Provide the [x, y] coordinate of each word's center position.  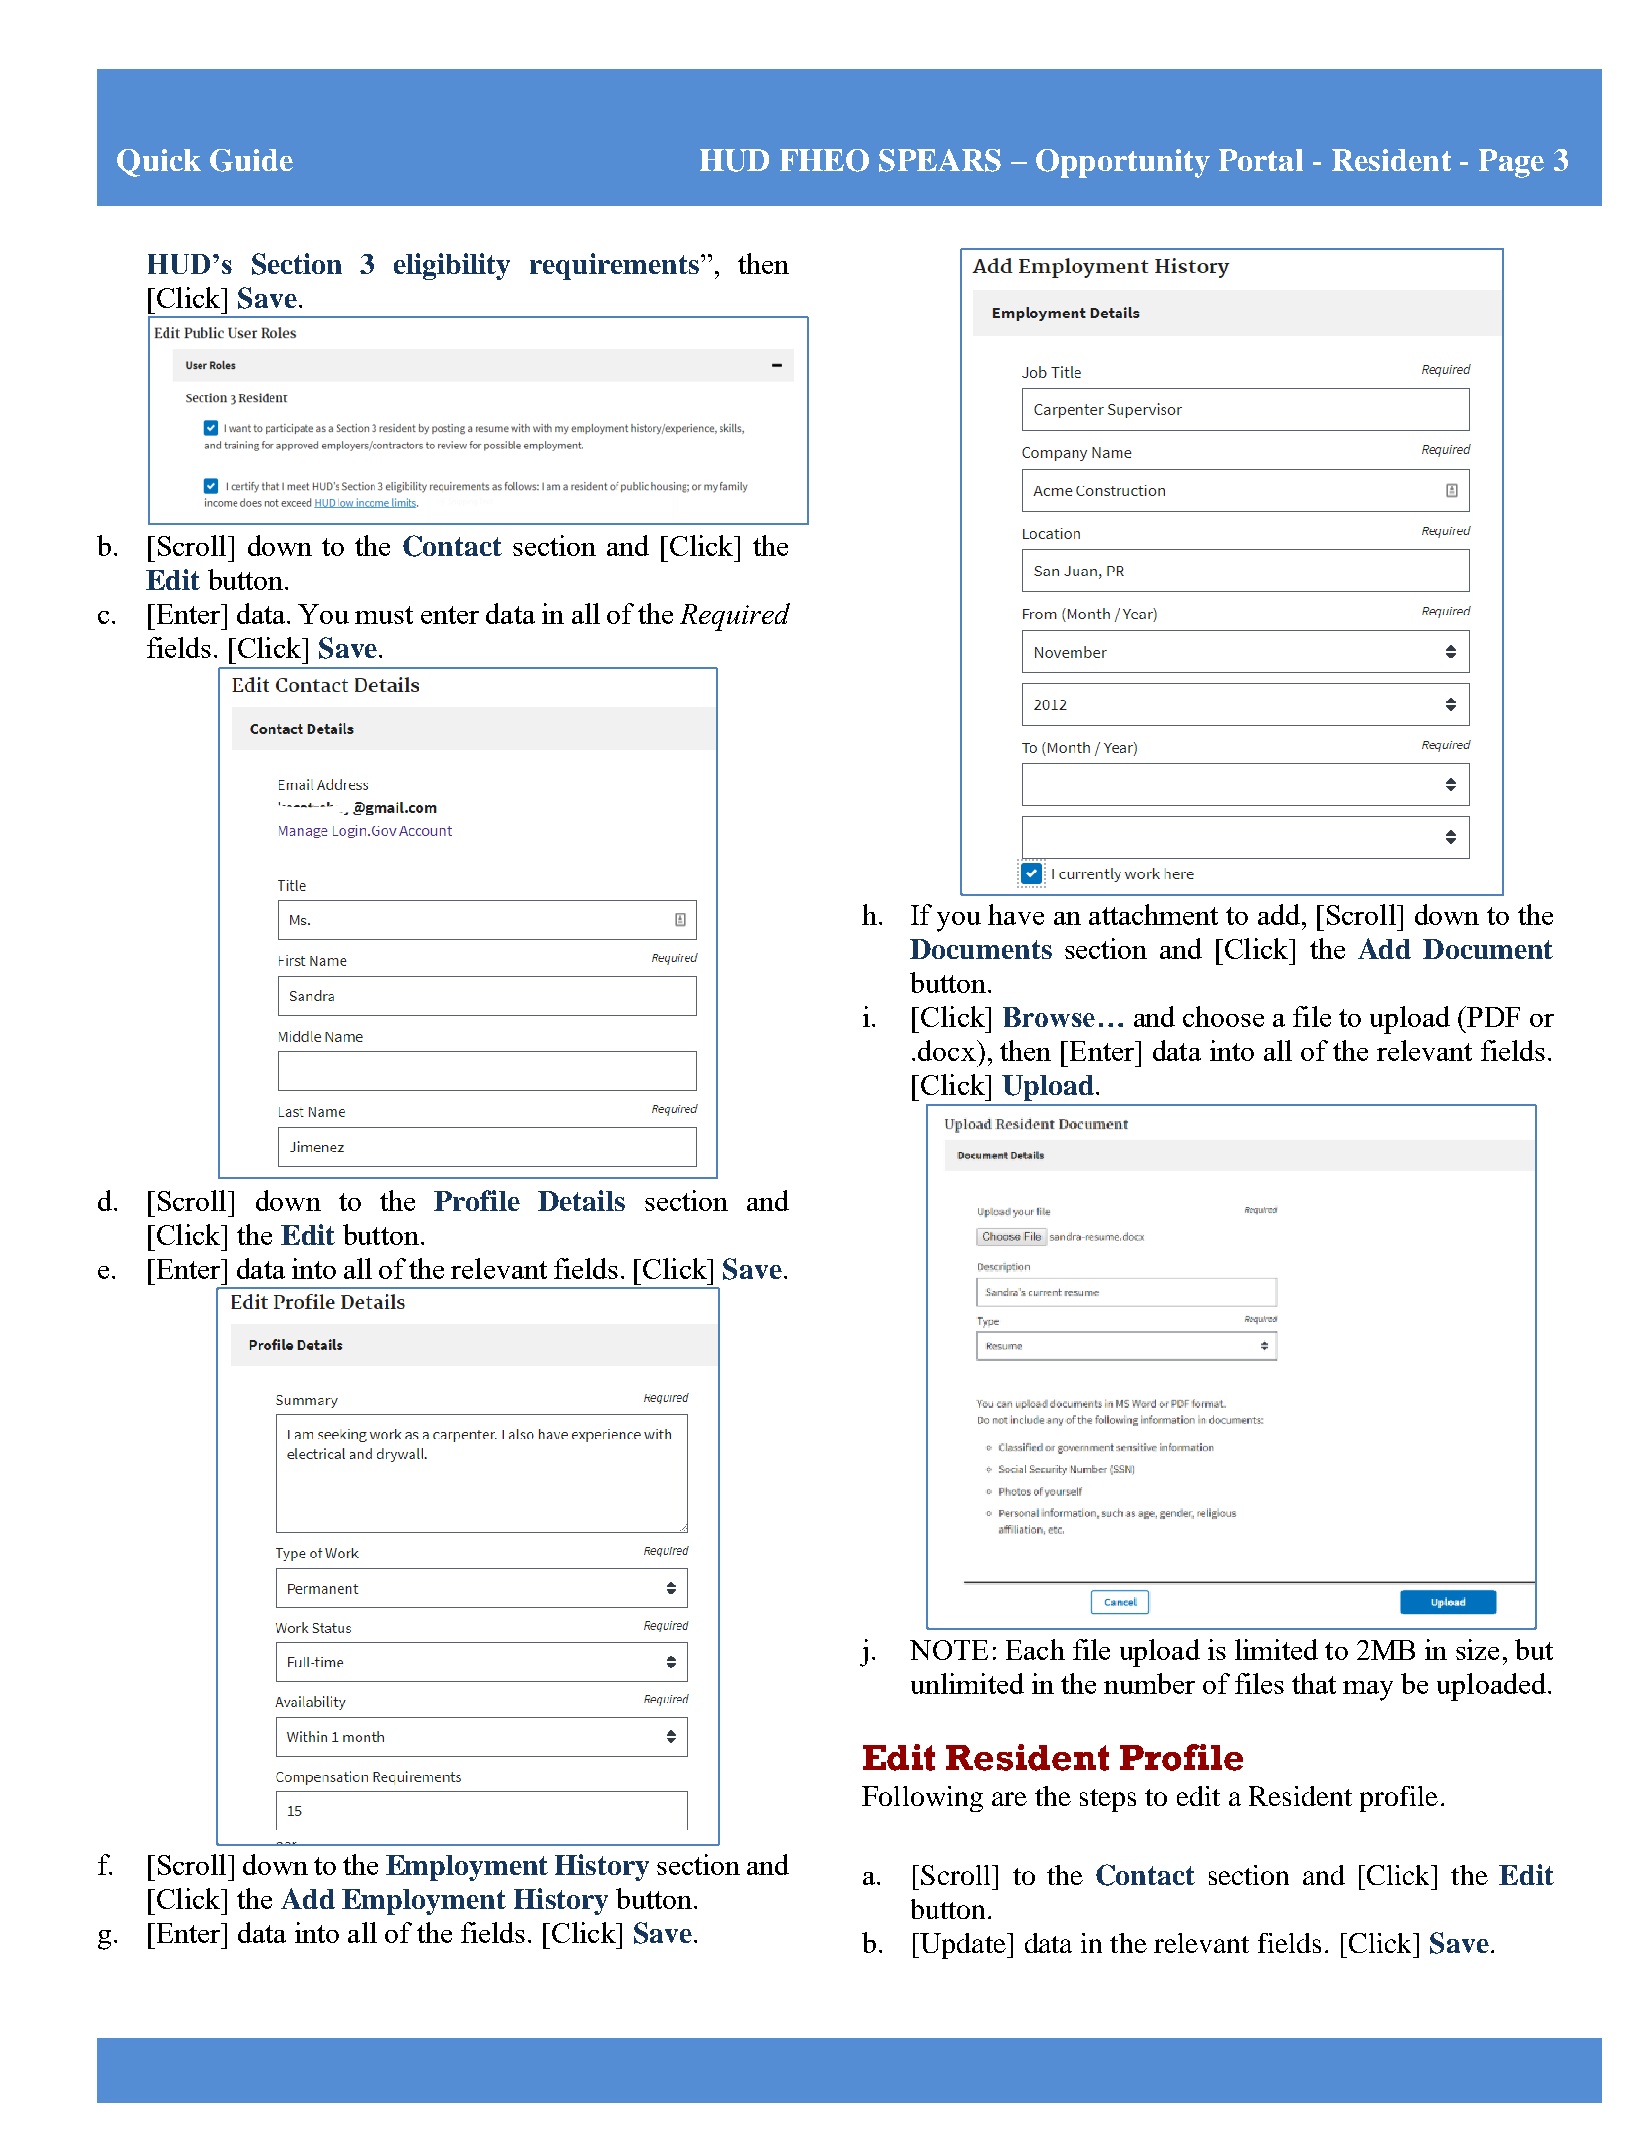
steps [1108, 1800]
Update [963, 1946]
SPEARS [940, 160]
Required [735, 617]
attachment [1153, 914]
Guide [251, 160]
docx [948, 1050]
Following [922, 1799]
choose [1223, 1016]
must [384, 615]
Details [581, 1200]
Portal [1261, 160]
